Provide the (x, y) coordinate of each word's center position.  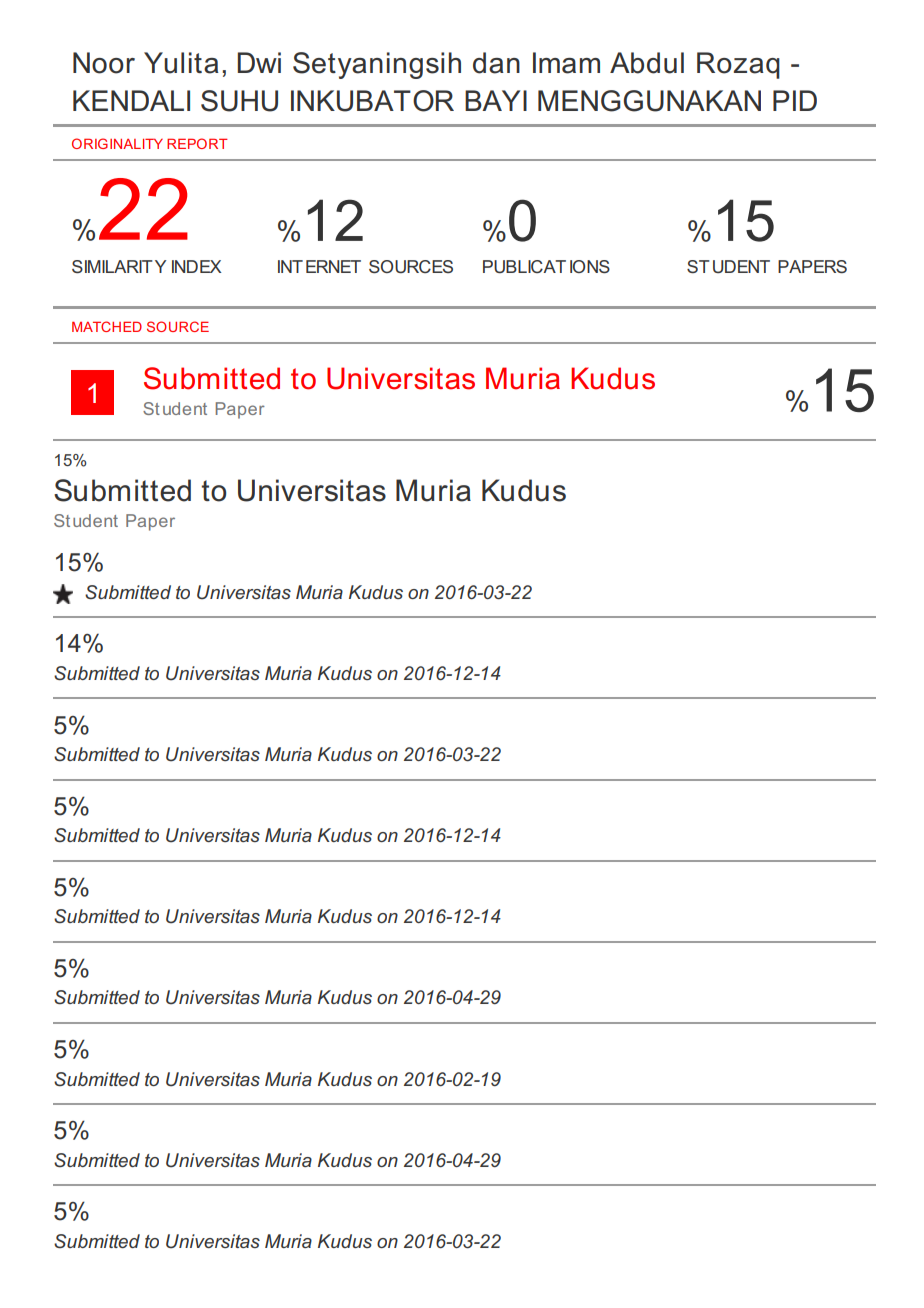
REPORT (197, 143)
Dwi (259, 62)
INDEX (197, 266)
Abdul (647, 63)
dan (496, 63)
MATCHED (107, 326)
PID (795, 100)
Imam (566, 63)
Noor (104, 63)
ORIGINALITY (117, 143)
